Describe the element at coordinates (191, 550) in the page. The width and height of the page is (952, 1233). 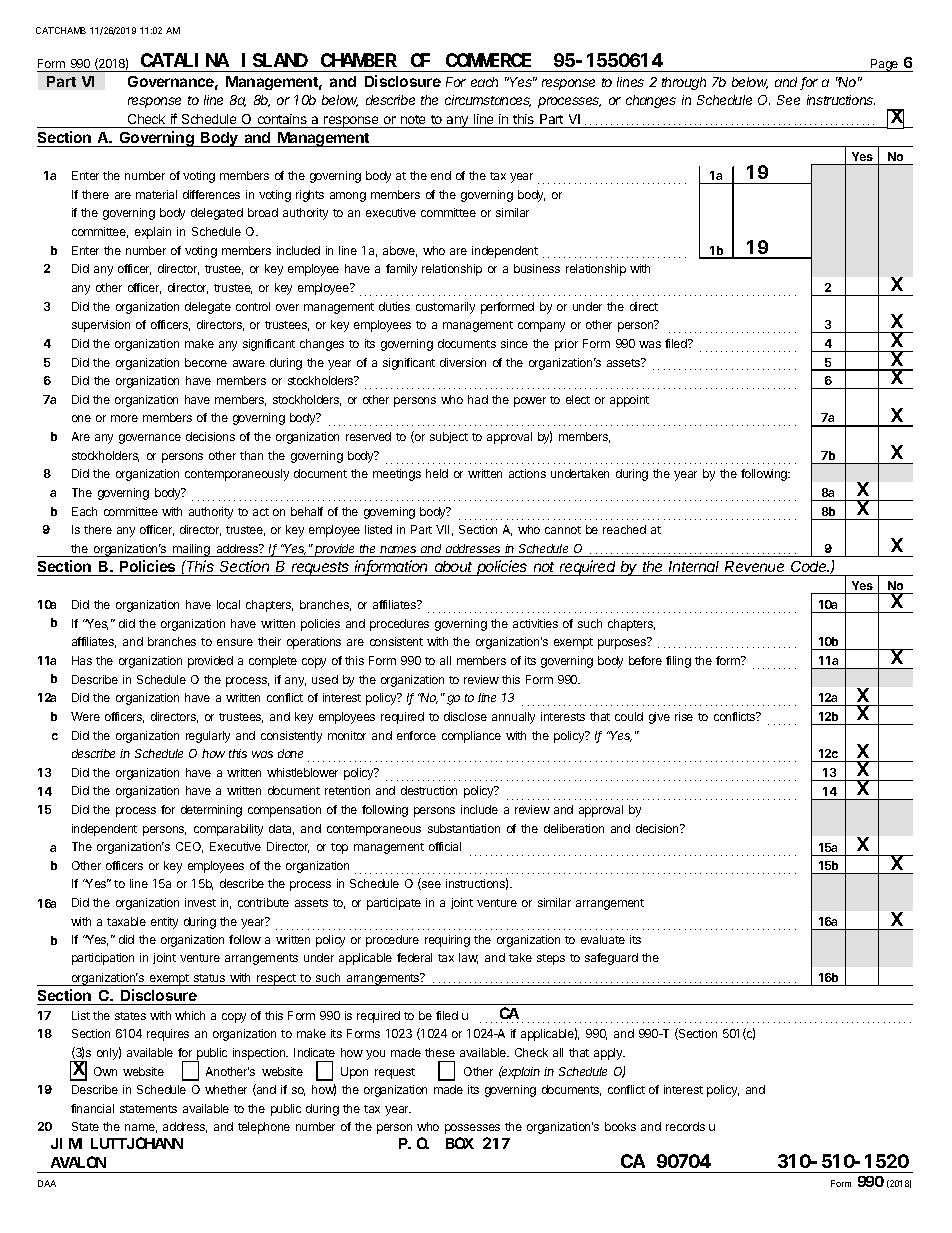
I see `mailing` at that location.
